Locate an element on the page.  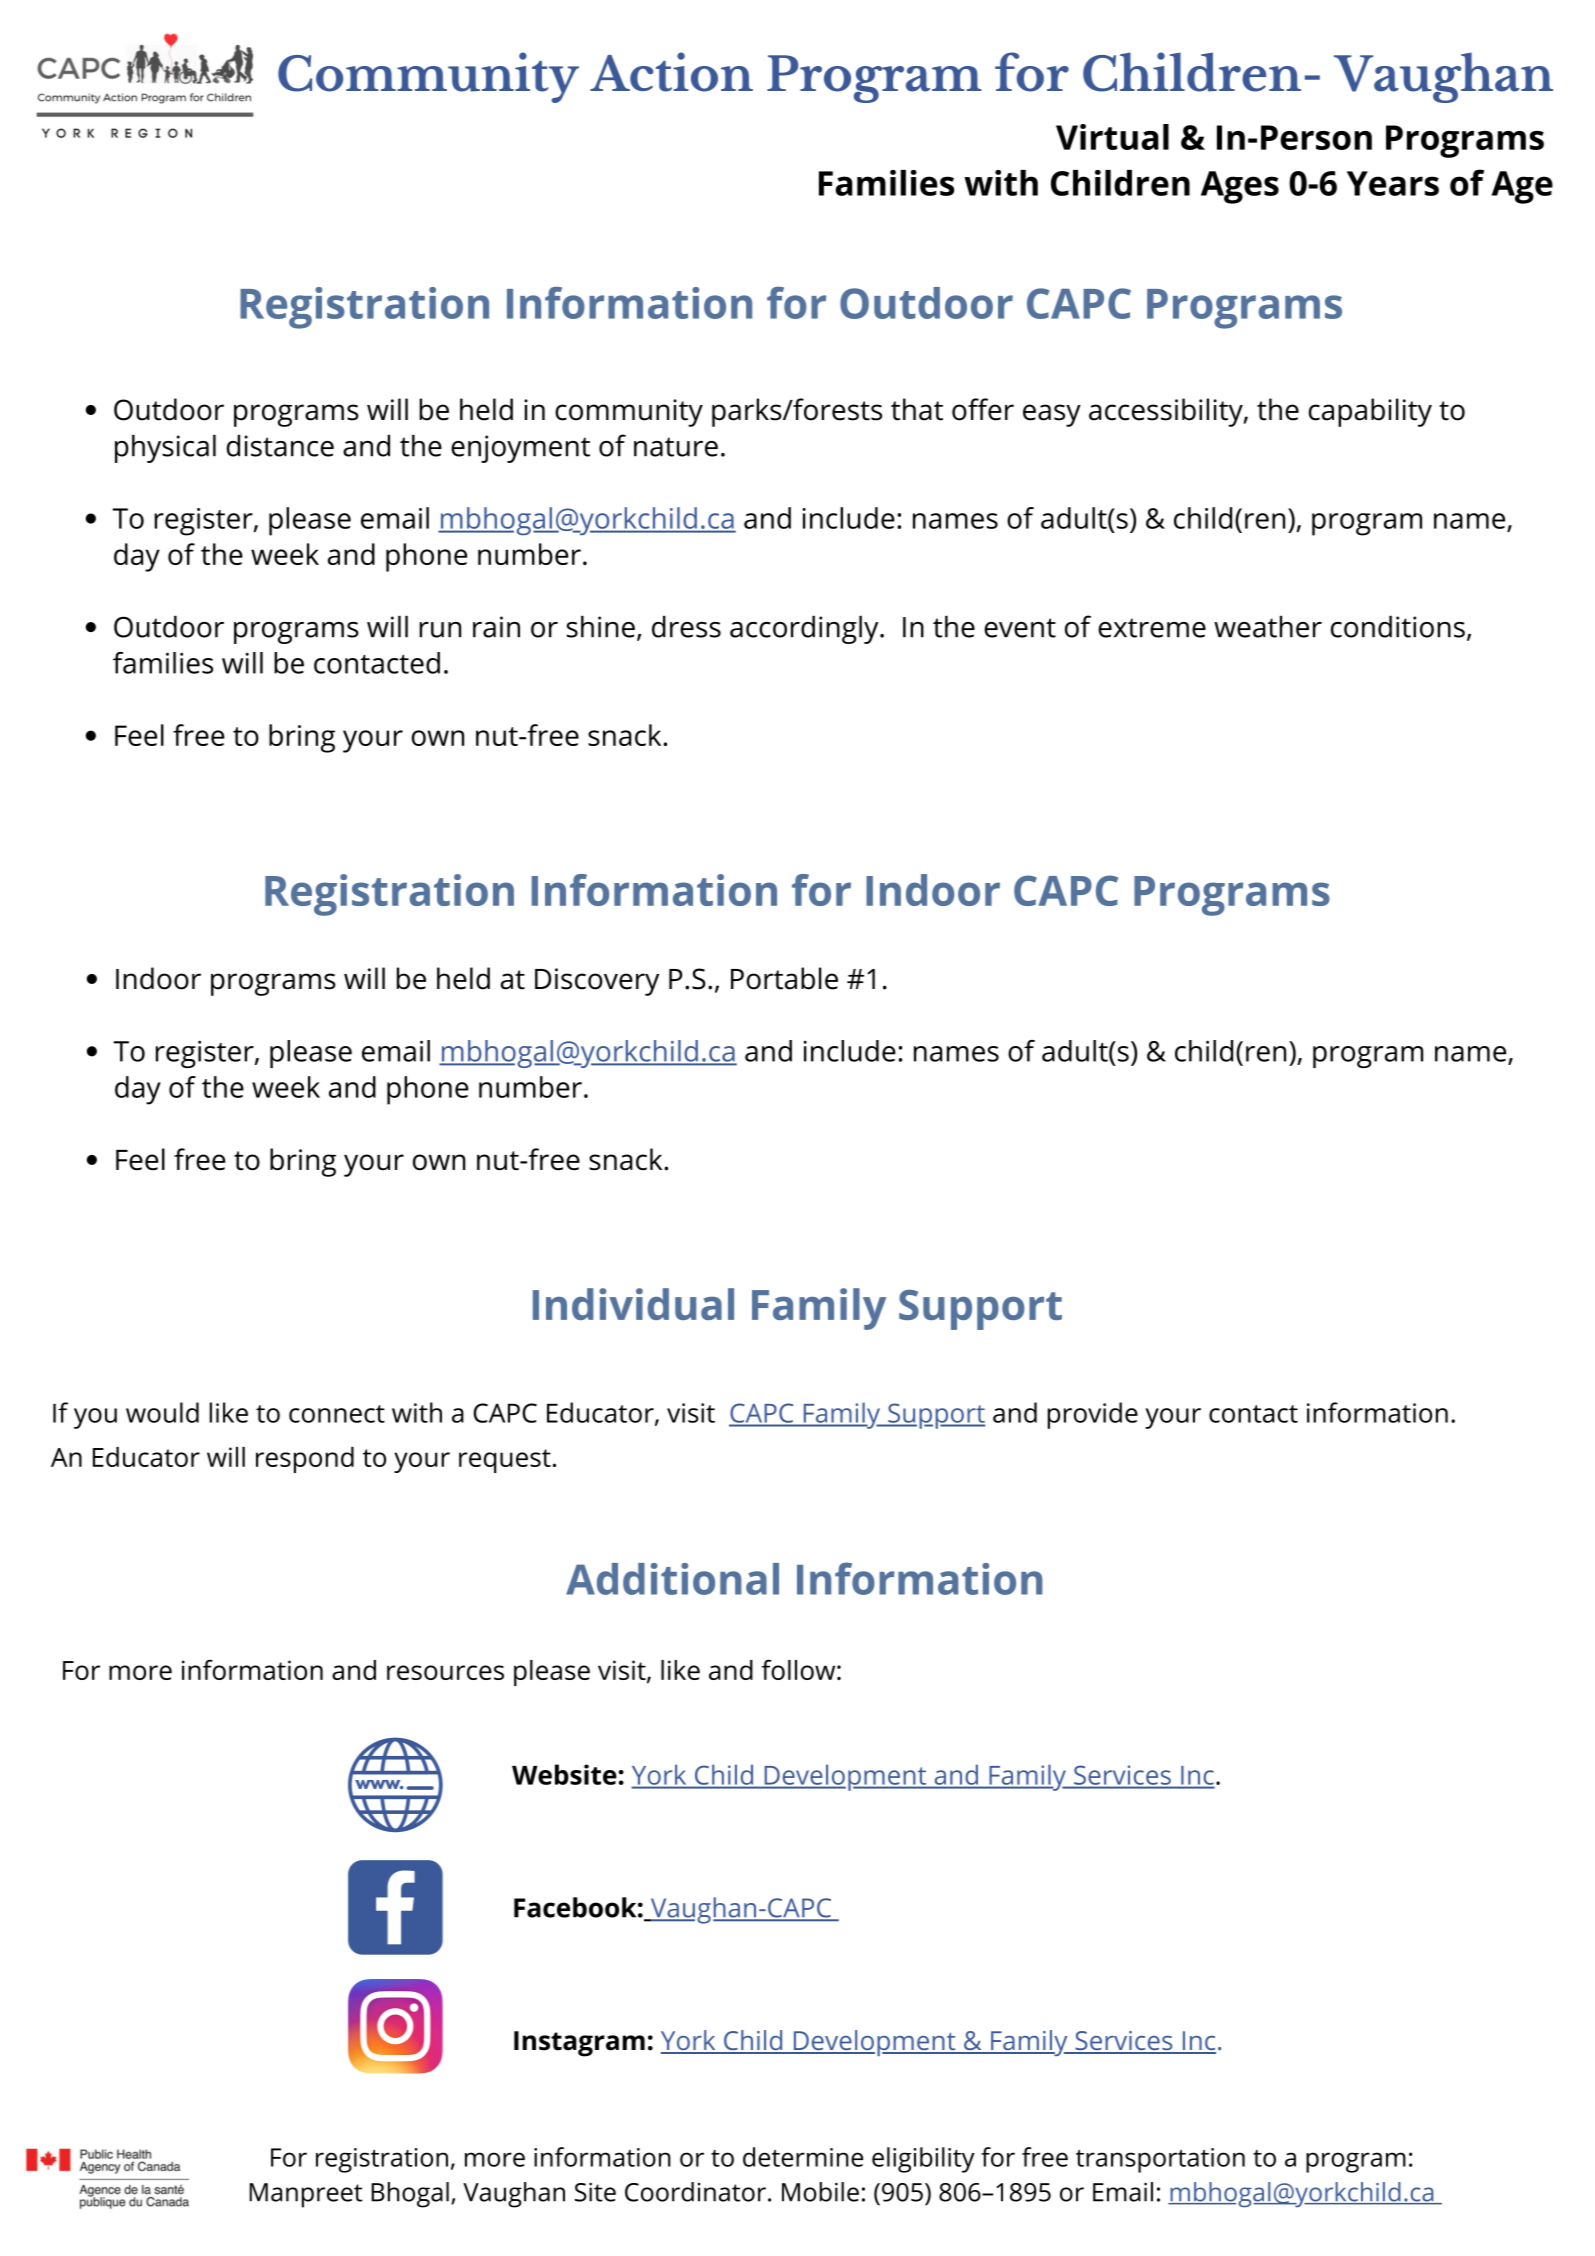
connect is located at coordinates (337, 1414).
